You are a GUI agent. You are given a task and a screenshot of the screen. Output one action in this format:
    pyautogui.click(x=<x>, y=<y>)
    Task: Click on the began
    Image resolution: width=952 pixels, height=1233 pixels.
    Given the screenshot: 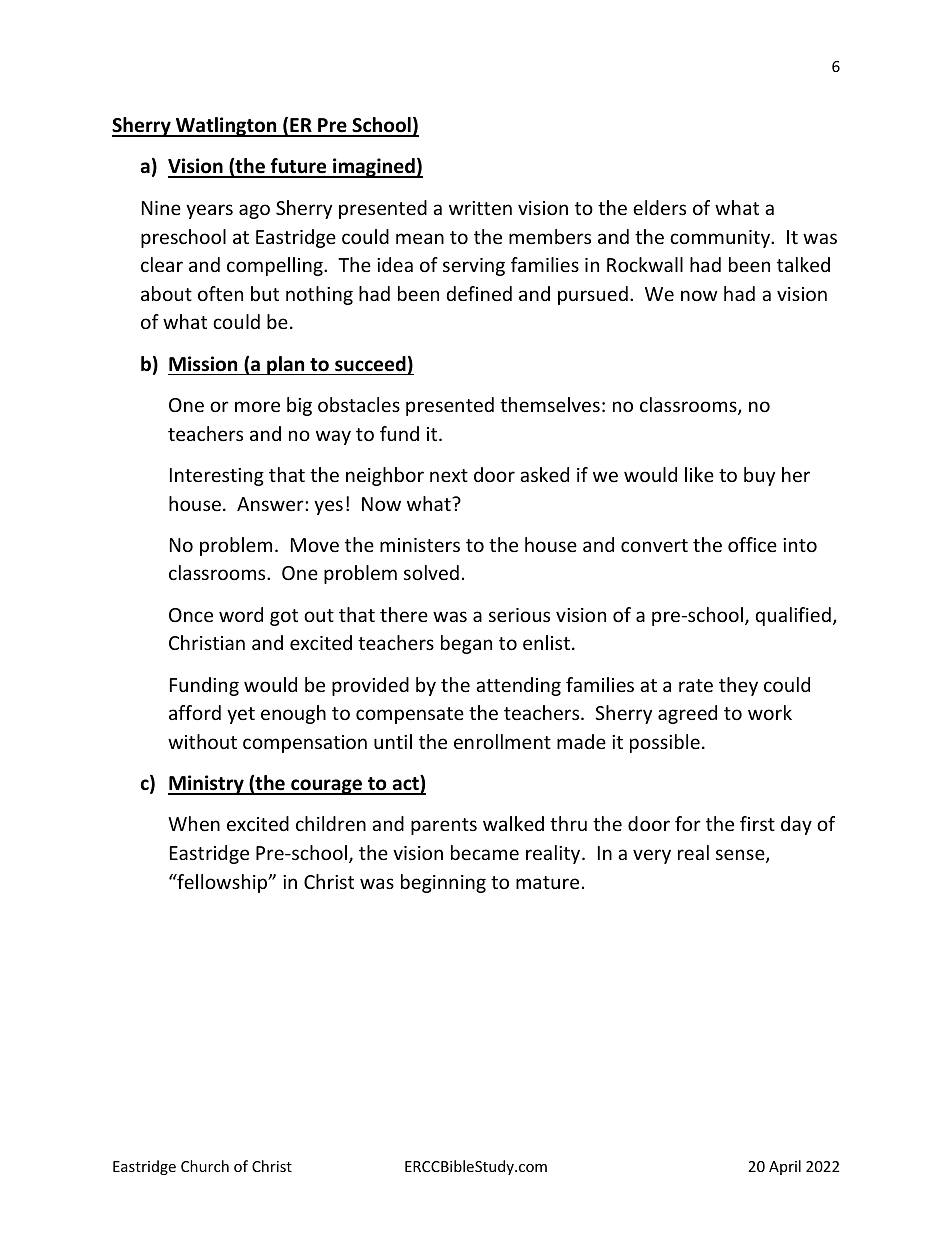 What is the action you would take?
    pyautogui.click(x=466, y=644)
